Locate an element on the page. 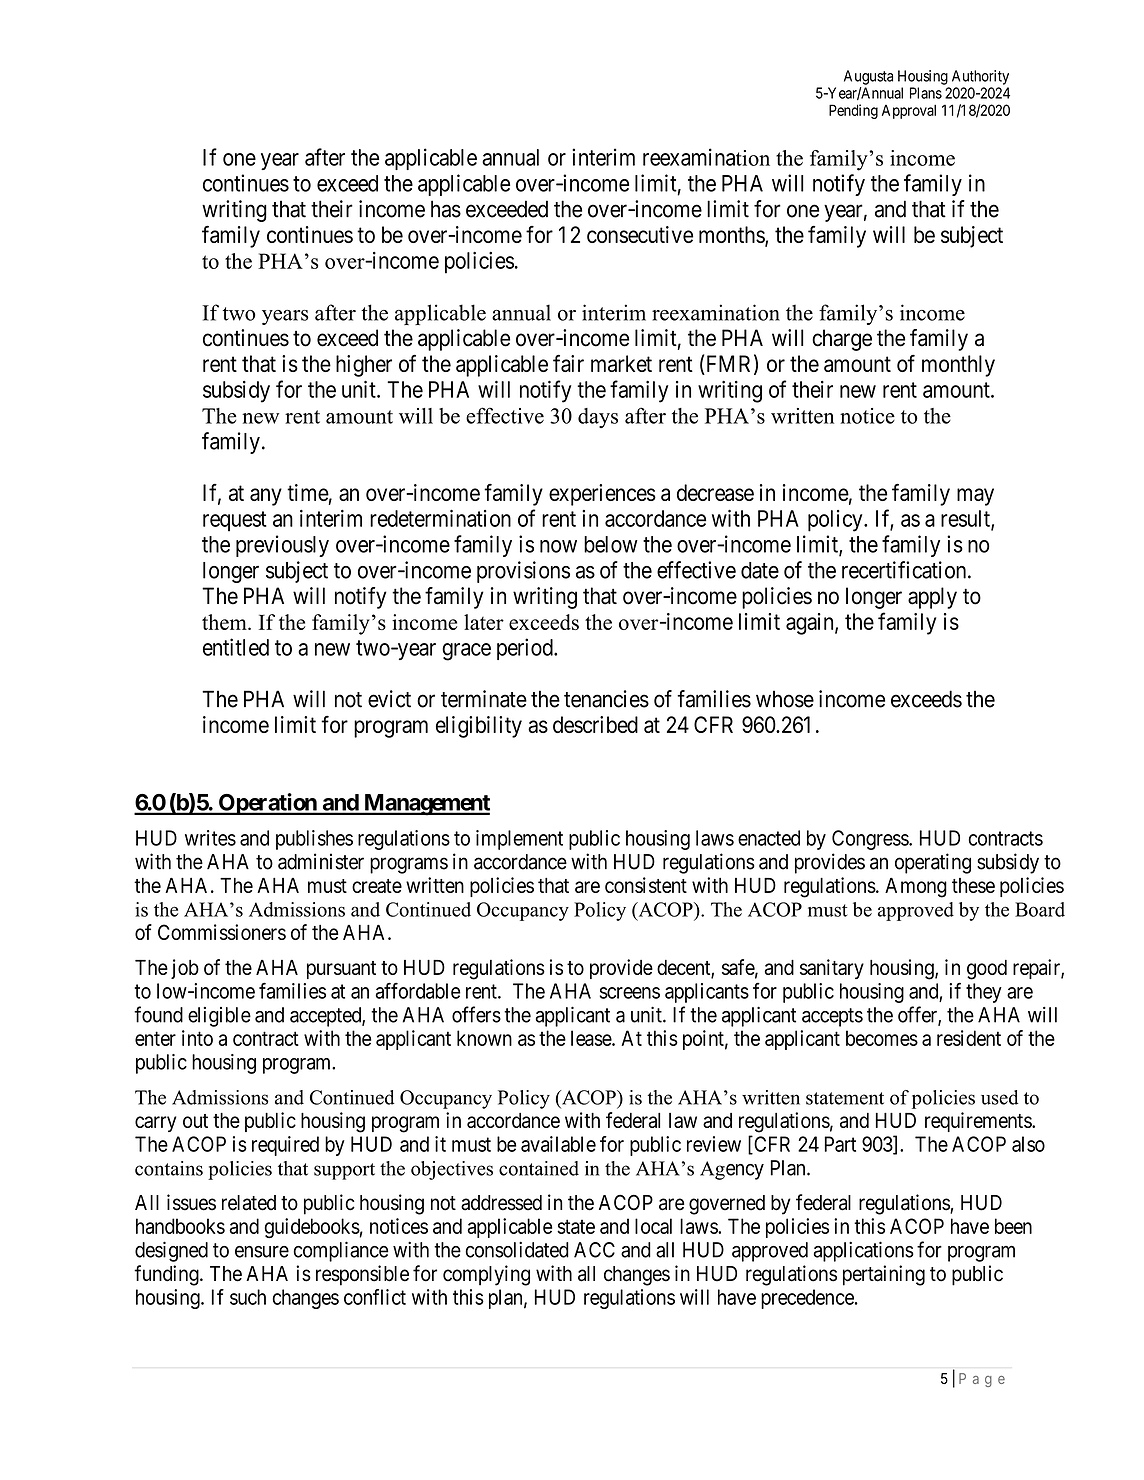 Image resolution: width=1144 pixels, height=1480 pixels. entitled is located at coordinates (236, 647).
